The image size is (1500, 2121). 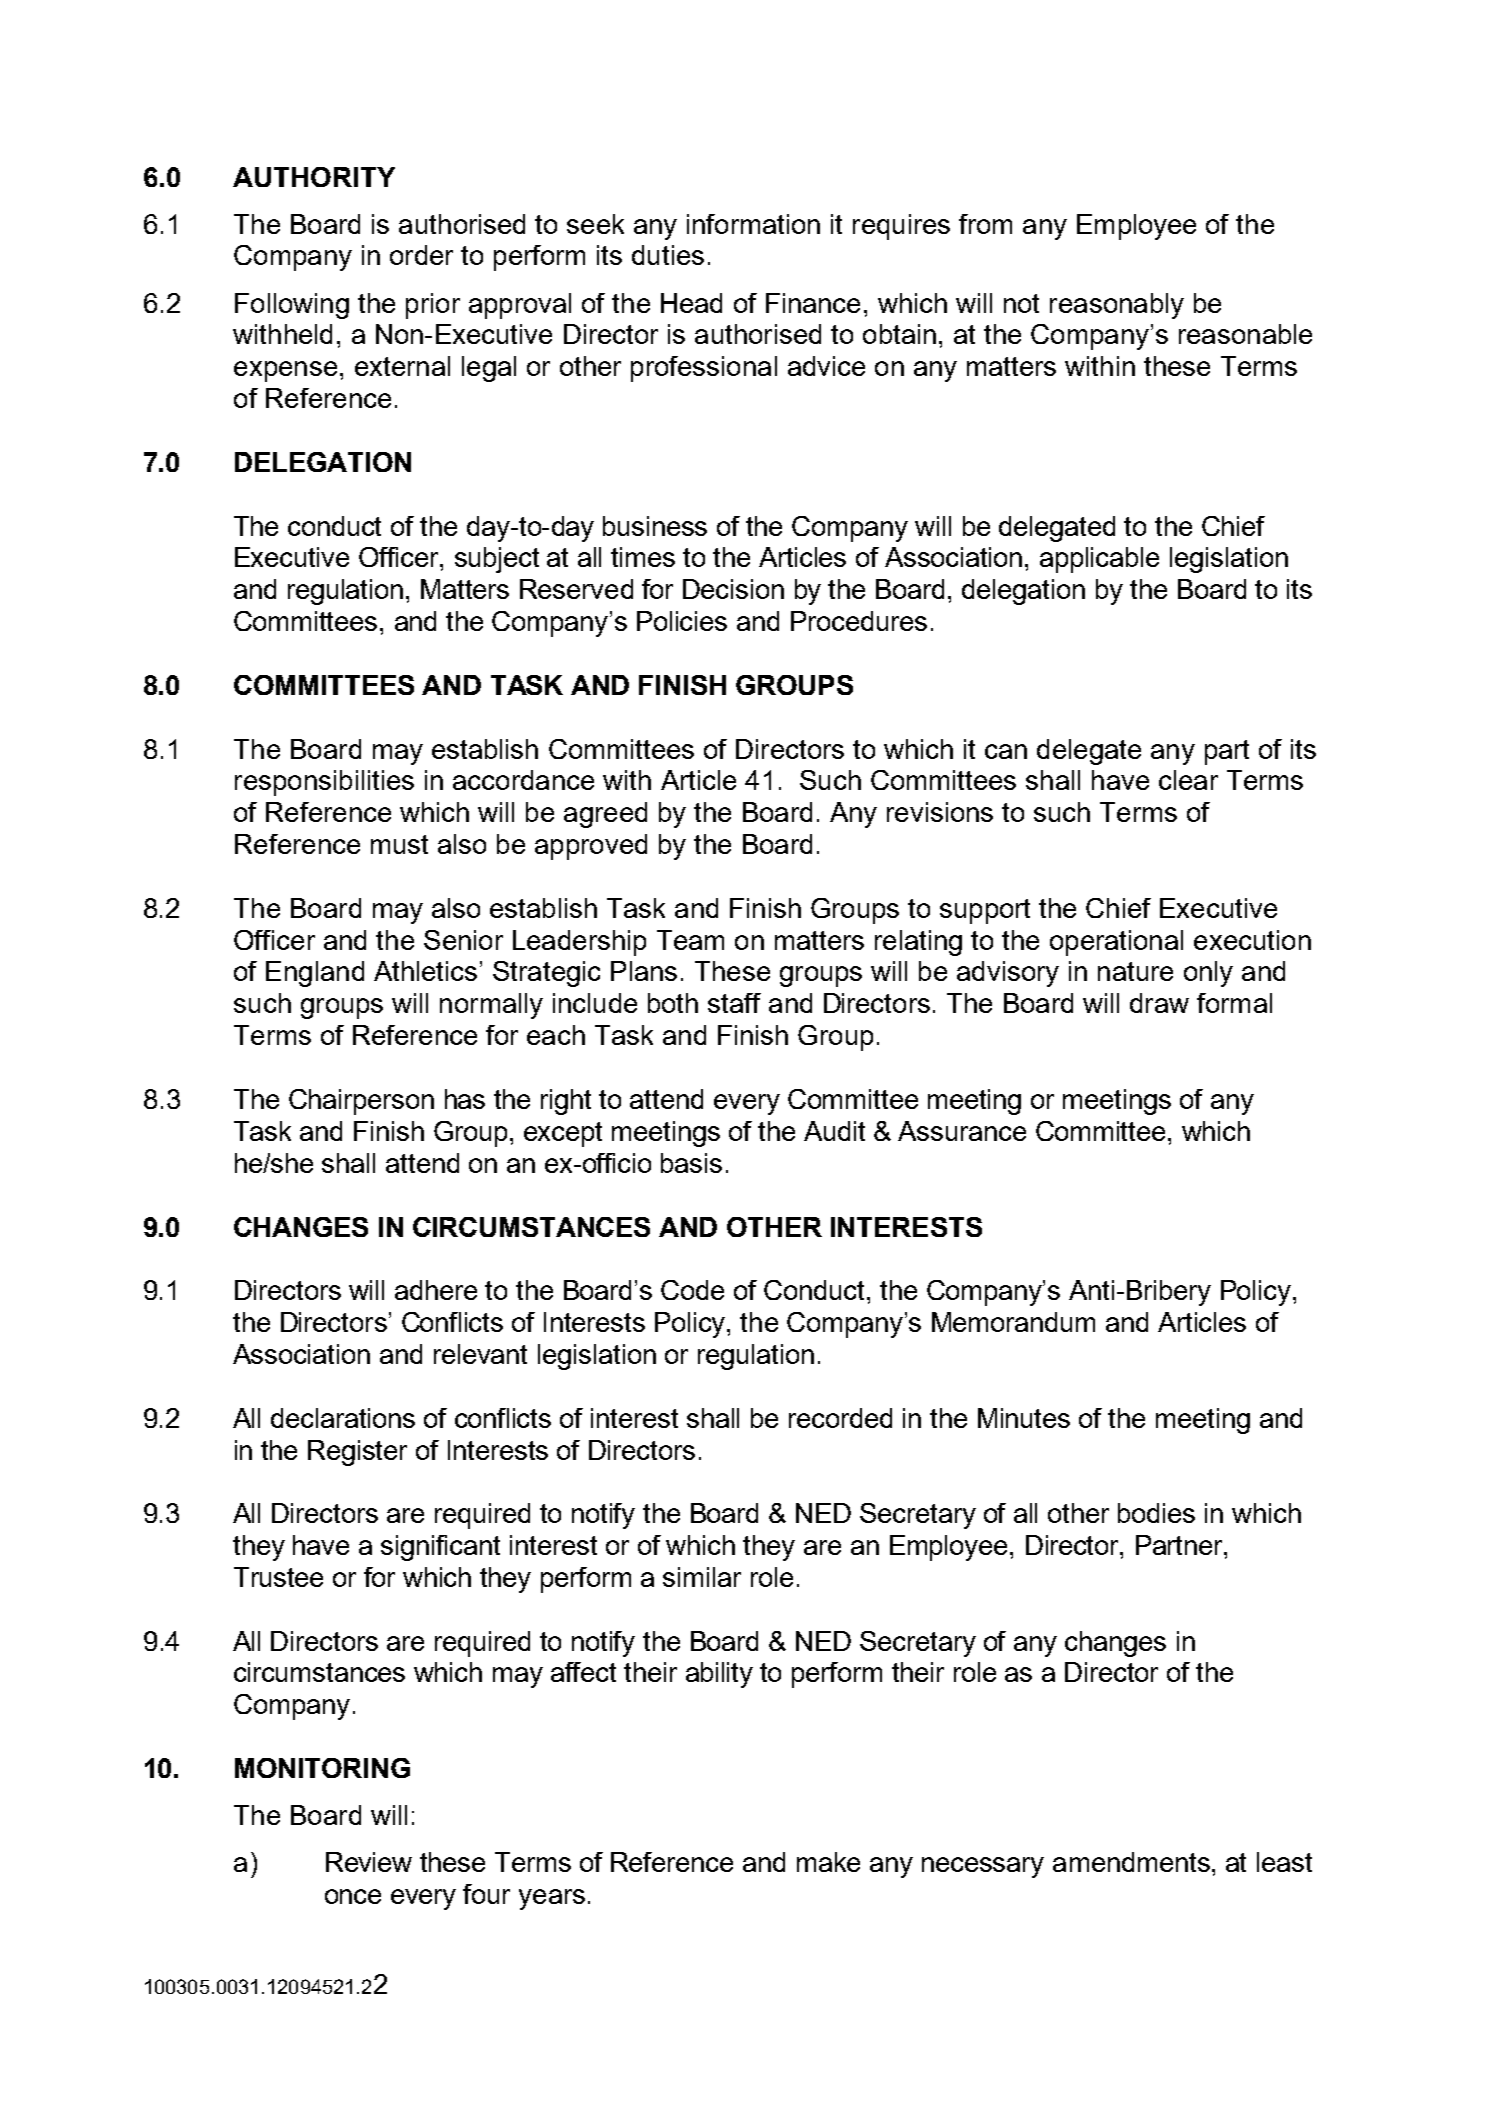 What do you see at coordinates (1117, 306) in the document?
I see `reasonably` at bounding box center [1117, 306].
